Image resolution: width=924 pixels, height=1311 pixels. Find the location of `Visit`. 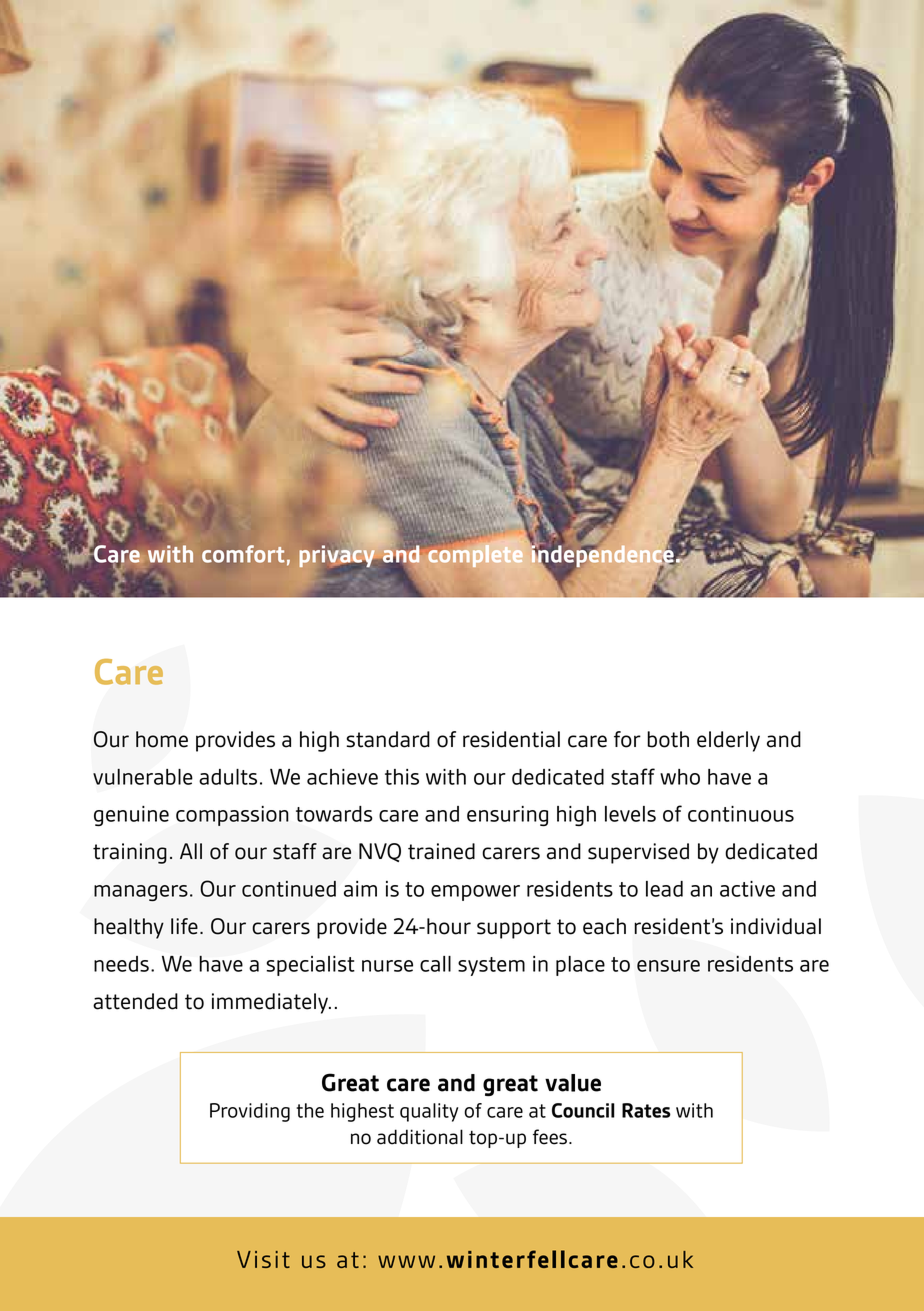

Visit is located at coordinates (263, 1259).
